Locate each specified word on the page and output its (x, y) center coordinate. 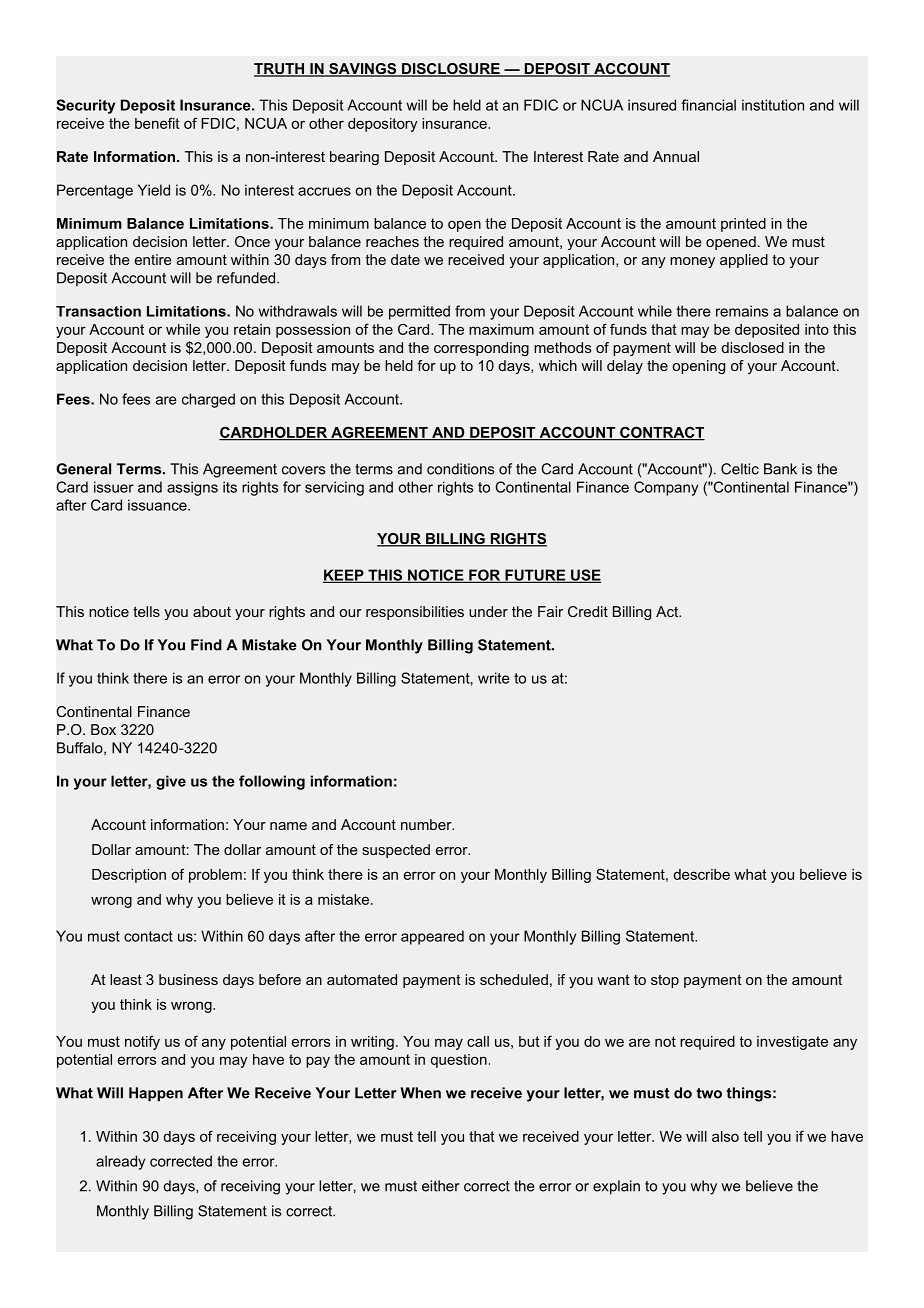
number (427, 824)
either (441, 1186)
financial (708, 105)
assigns (192, 488)
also (725, 1136)
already (120, 1162)
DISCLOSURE (451, 70)
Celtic (740, 469)
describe (701, 874)
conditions (460, 469)
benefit (157, 123)
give (171, 782)
